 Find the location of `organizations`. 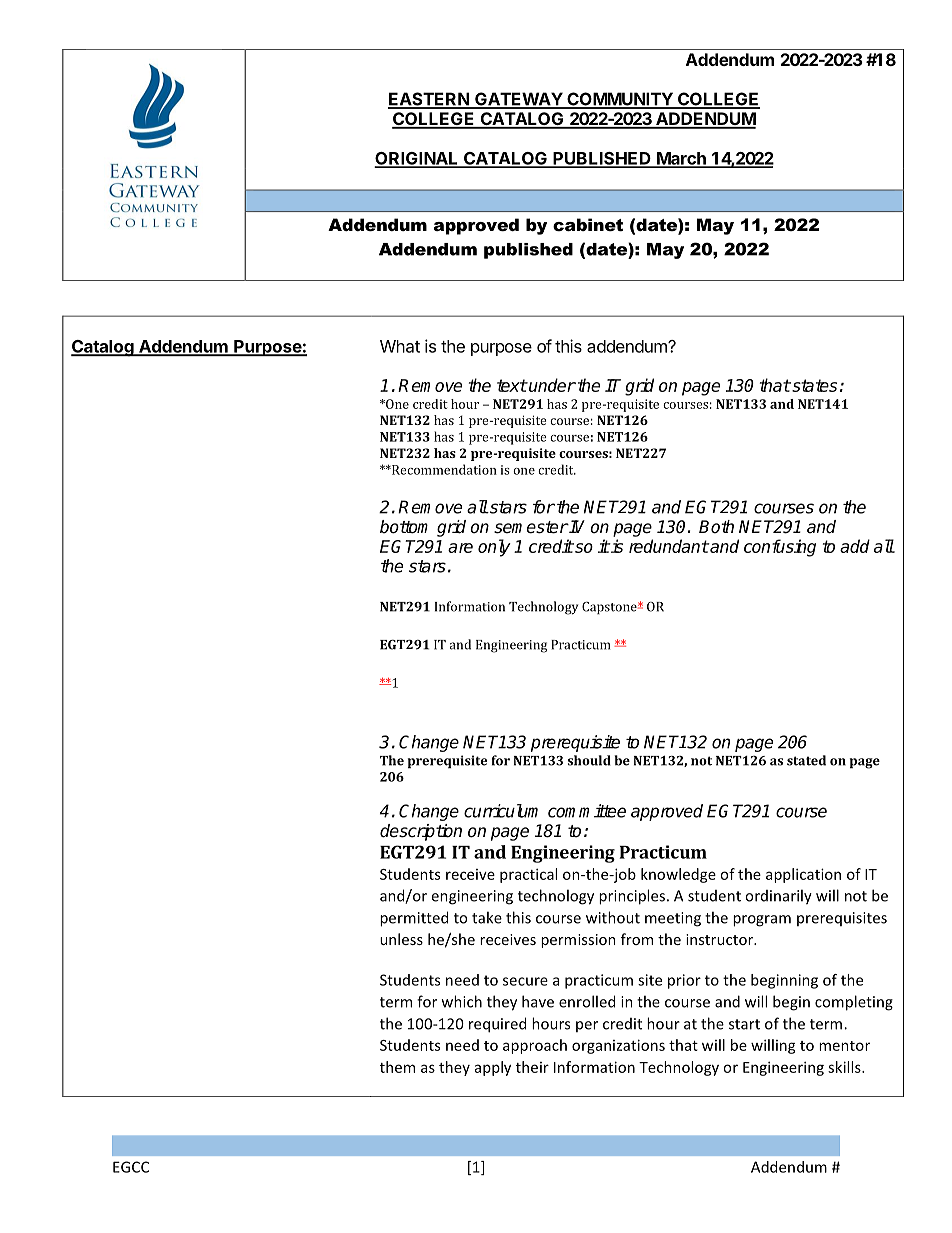

organizations is located at coordinates (618, 1046).
